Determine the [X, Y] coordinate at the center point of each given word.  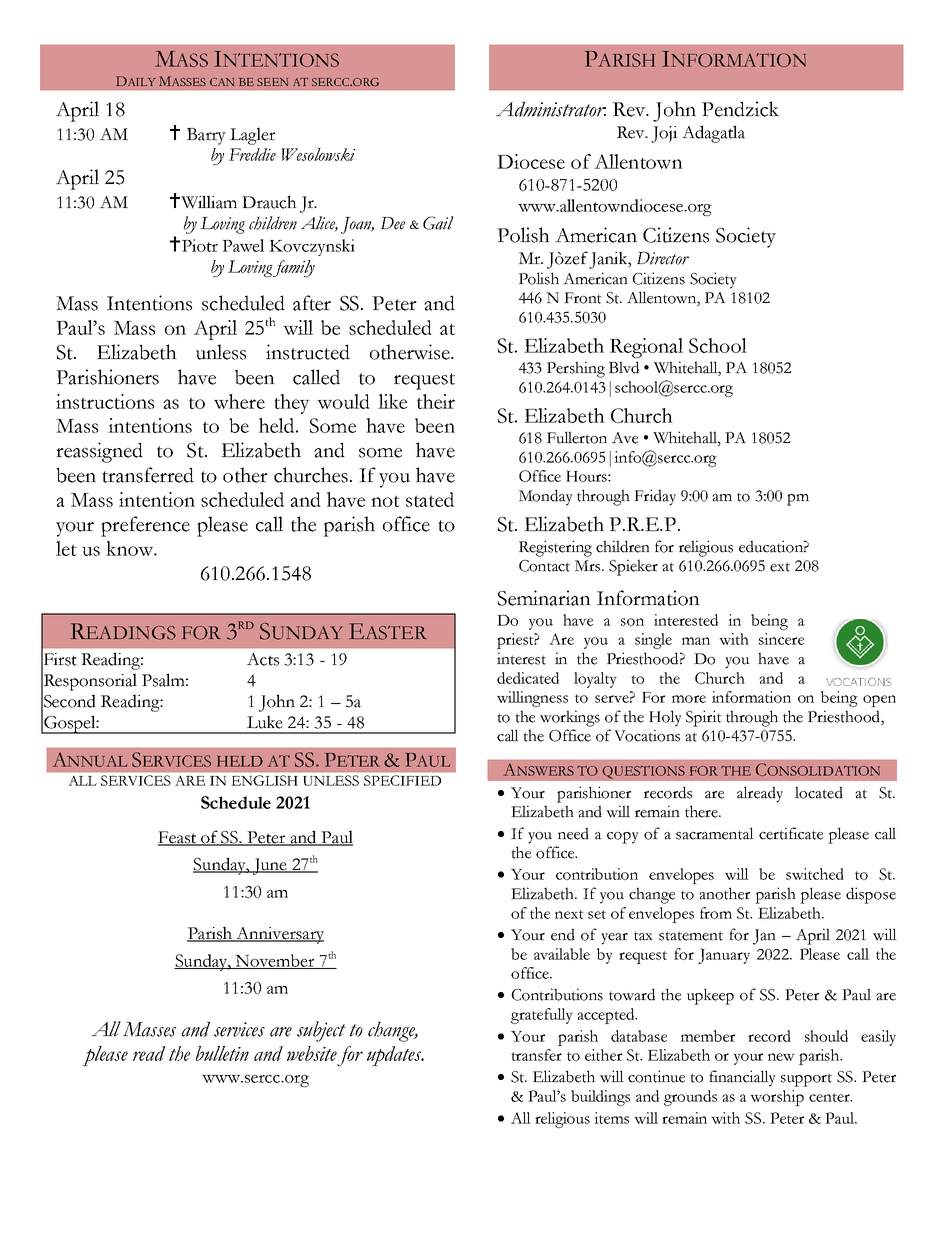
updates [395, 1056]
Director [663, 258]
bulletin [222, 1053]
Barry [206, 136]
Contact [544, 566]
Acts [263, 659]
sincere [781, 639]
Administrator [551, 109]
